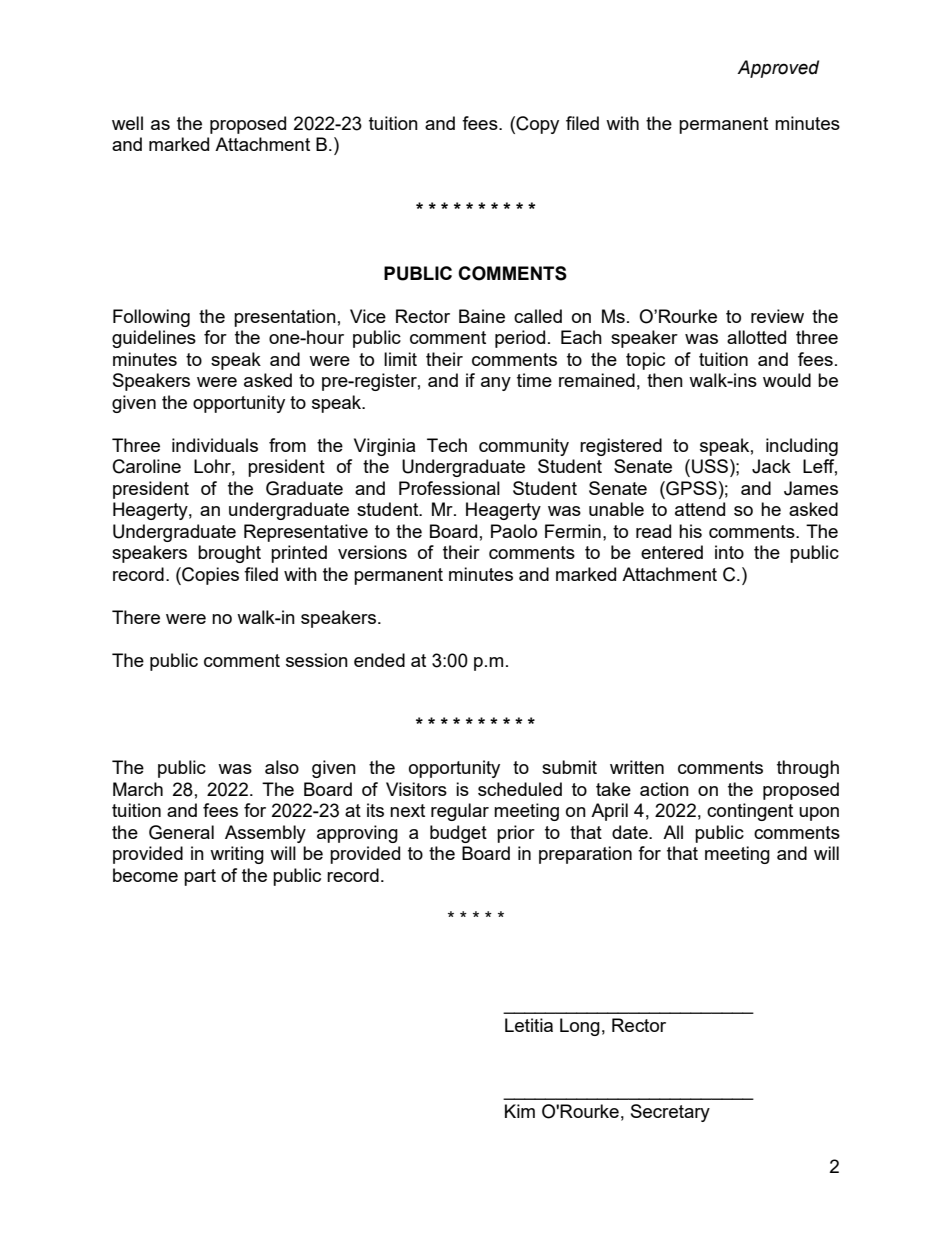  Describe the element at coordinates (729, 552) in the screenshot. I see `into` at that location.
